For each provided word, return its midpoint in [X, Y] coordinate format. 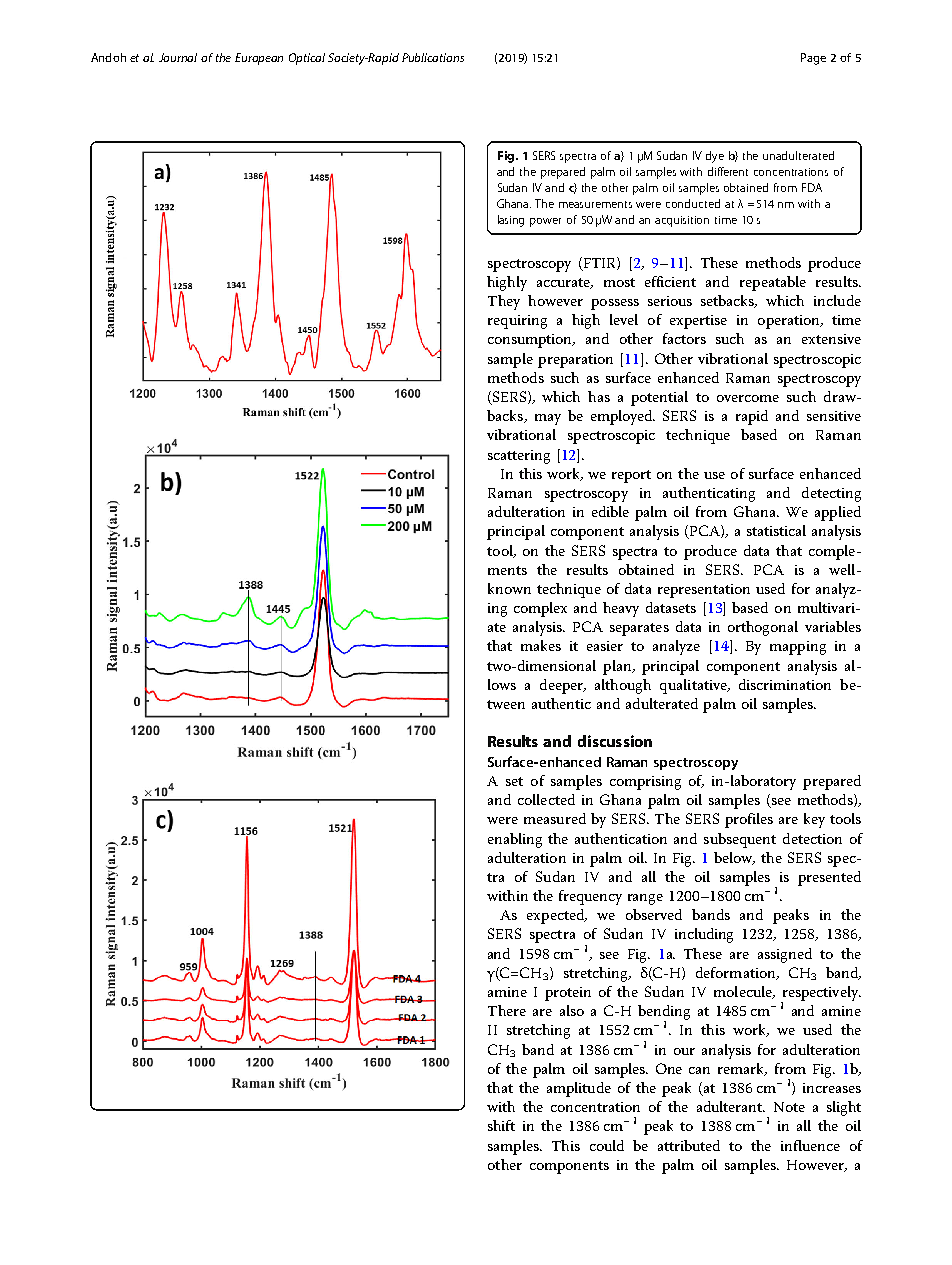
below [734, 858]
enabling [515, 840]
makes [541, 645]
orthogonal [763, 628]
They [504, 302]
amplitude [579, 1089]
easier [605, 646]
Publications [433, 57]
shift [501, 1125]
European [259, 59]
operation [790, 322]
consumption [531, 341]
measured [555, 818]
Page [813, 59]
